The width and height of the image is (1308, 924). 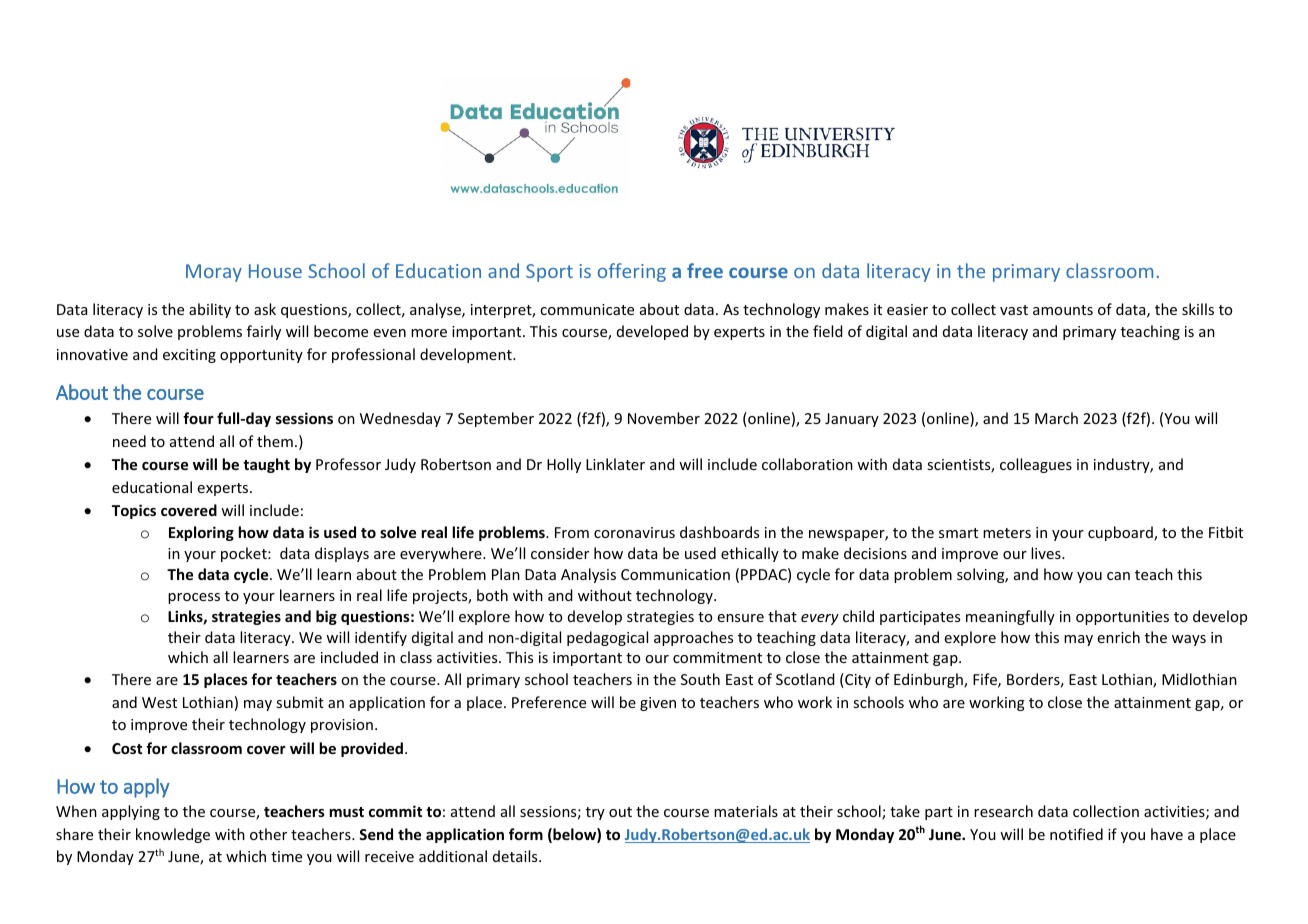 I want to click on coronavirus, so click(x=634, y=532).
